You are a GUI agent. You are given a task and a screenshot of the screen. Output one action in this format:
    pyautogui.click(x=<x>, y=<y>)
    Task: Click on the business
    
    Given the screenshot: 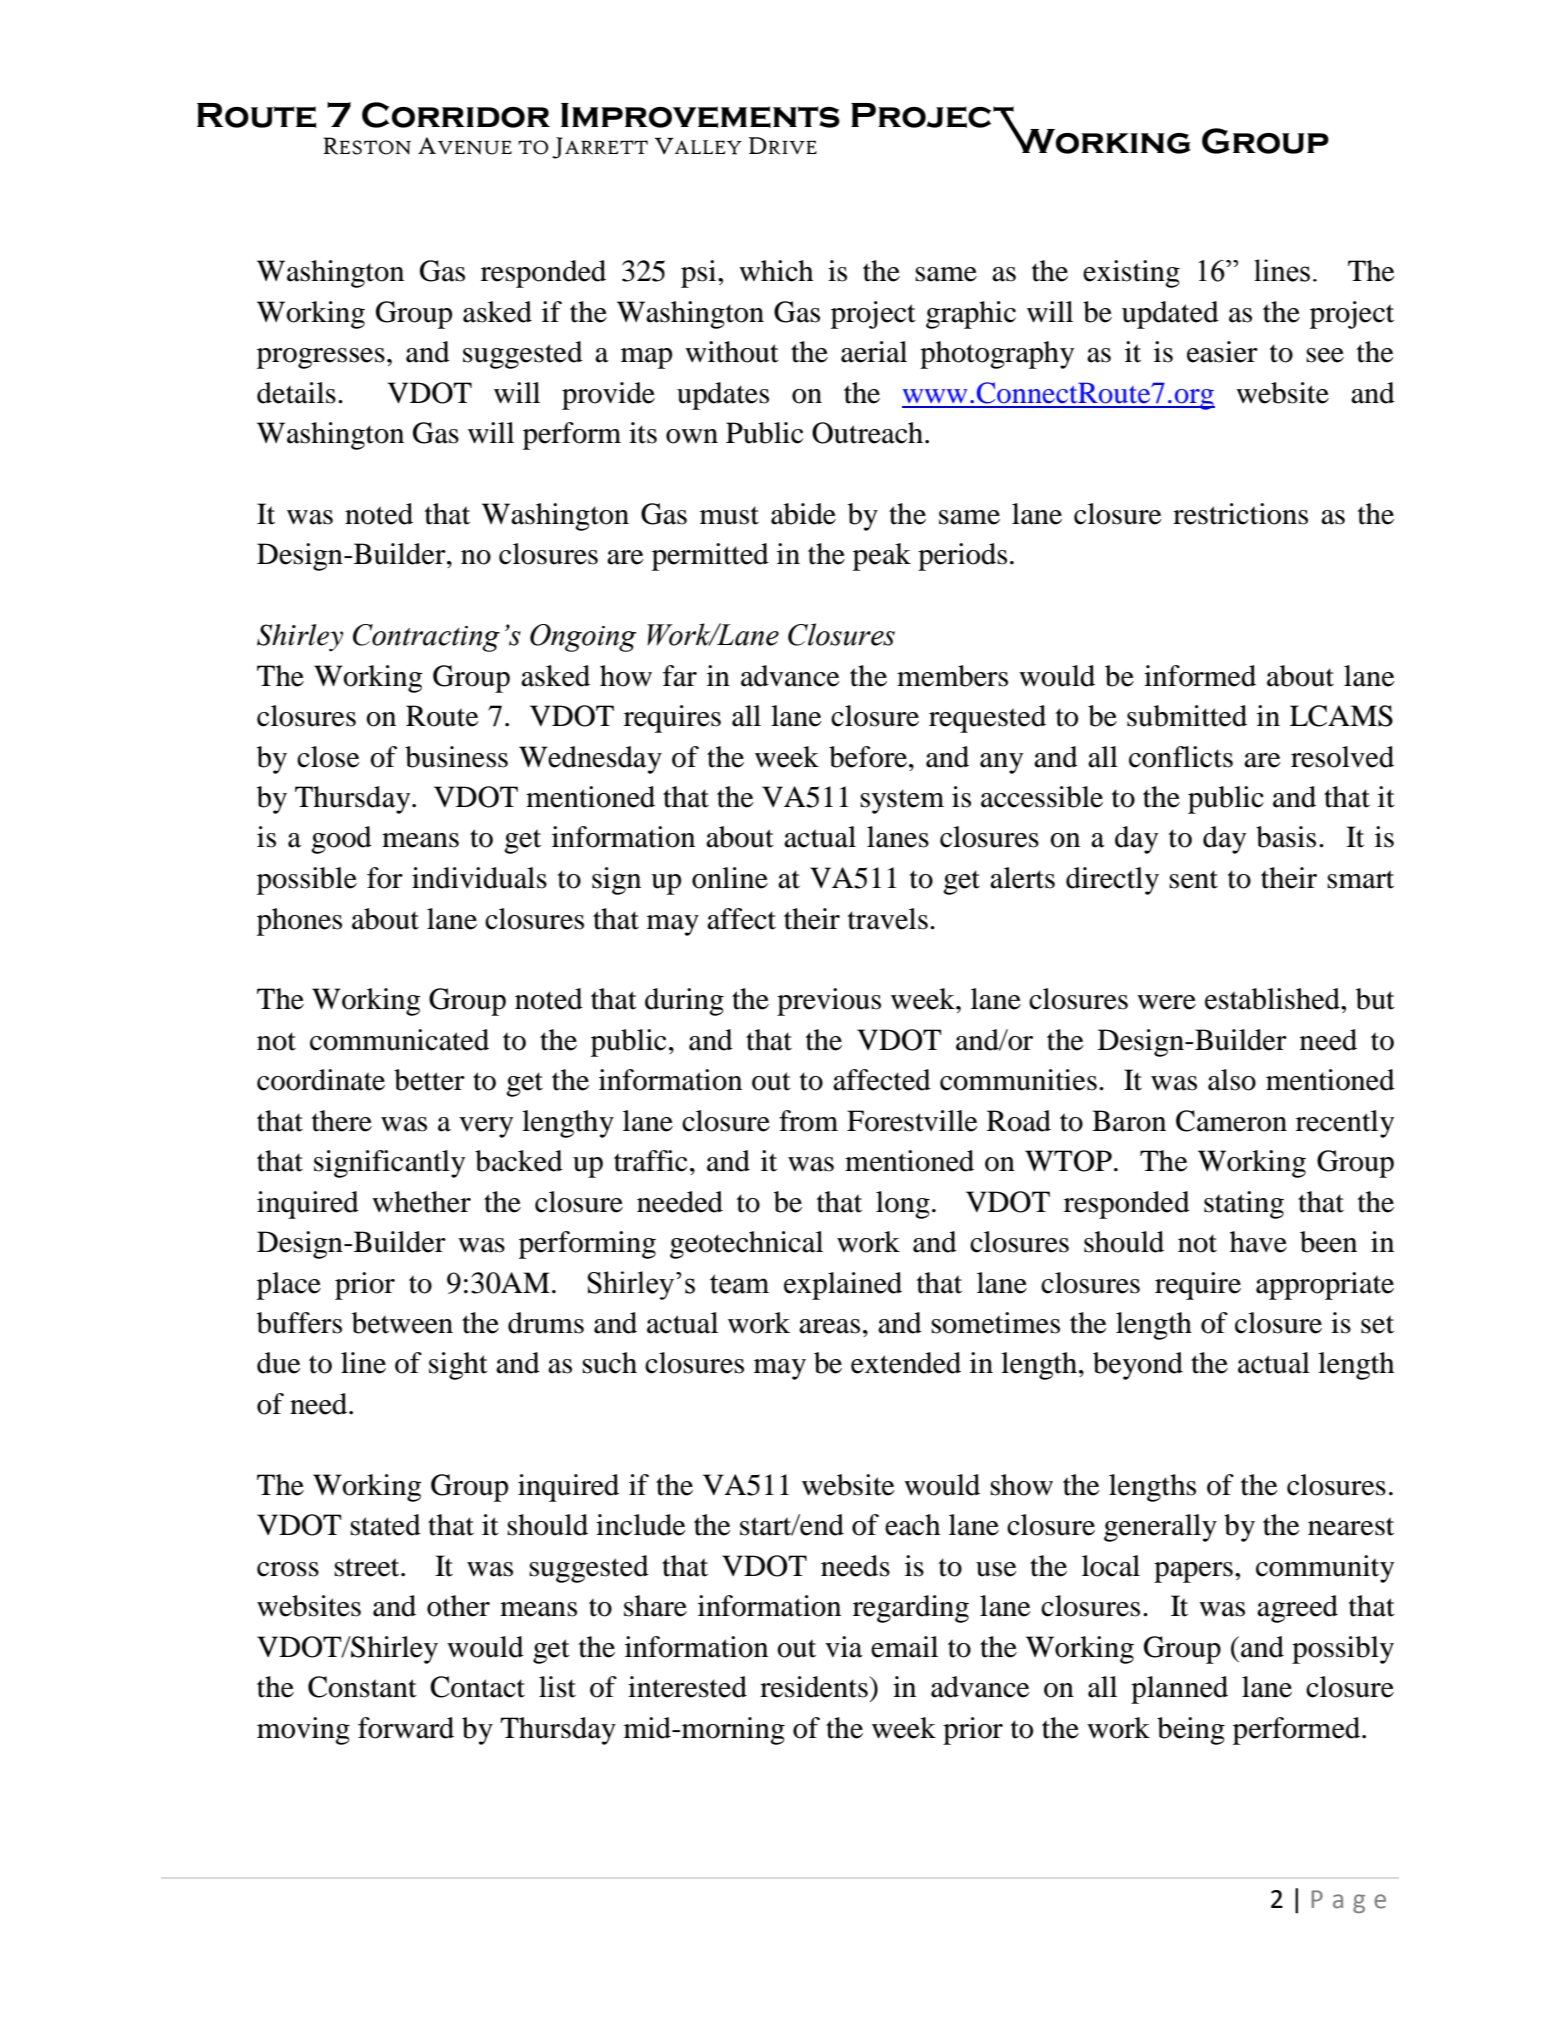 What is the action you would take?
    pyautogui.click(x=456, y=757)
